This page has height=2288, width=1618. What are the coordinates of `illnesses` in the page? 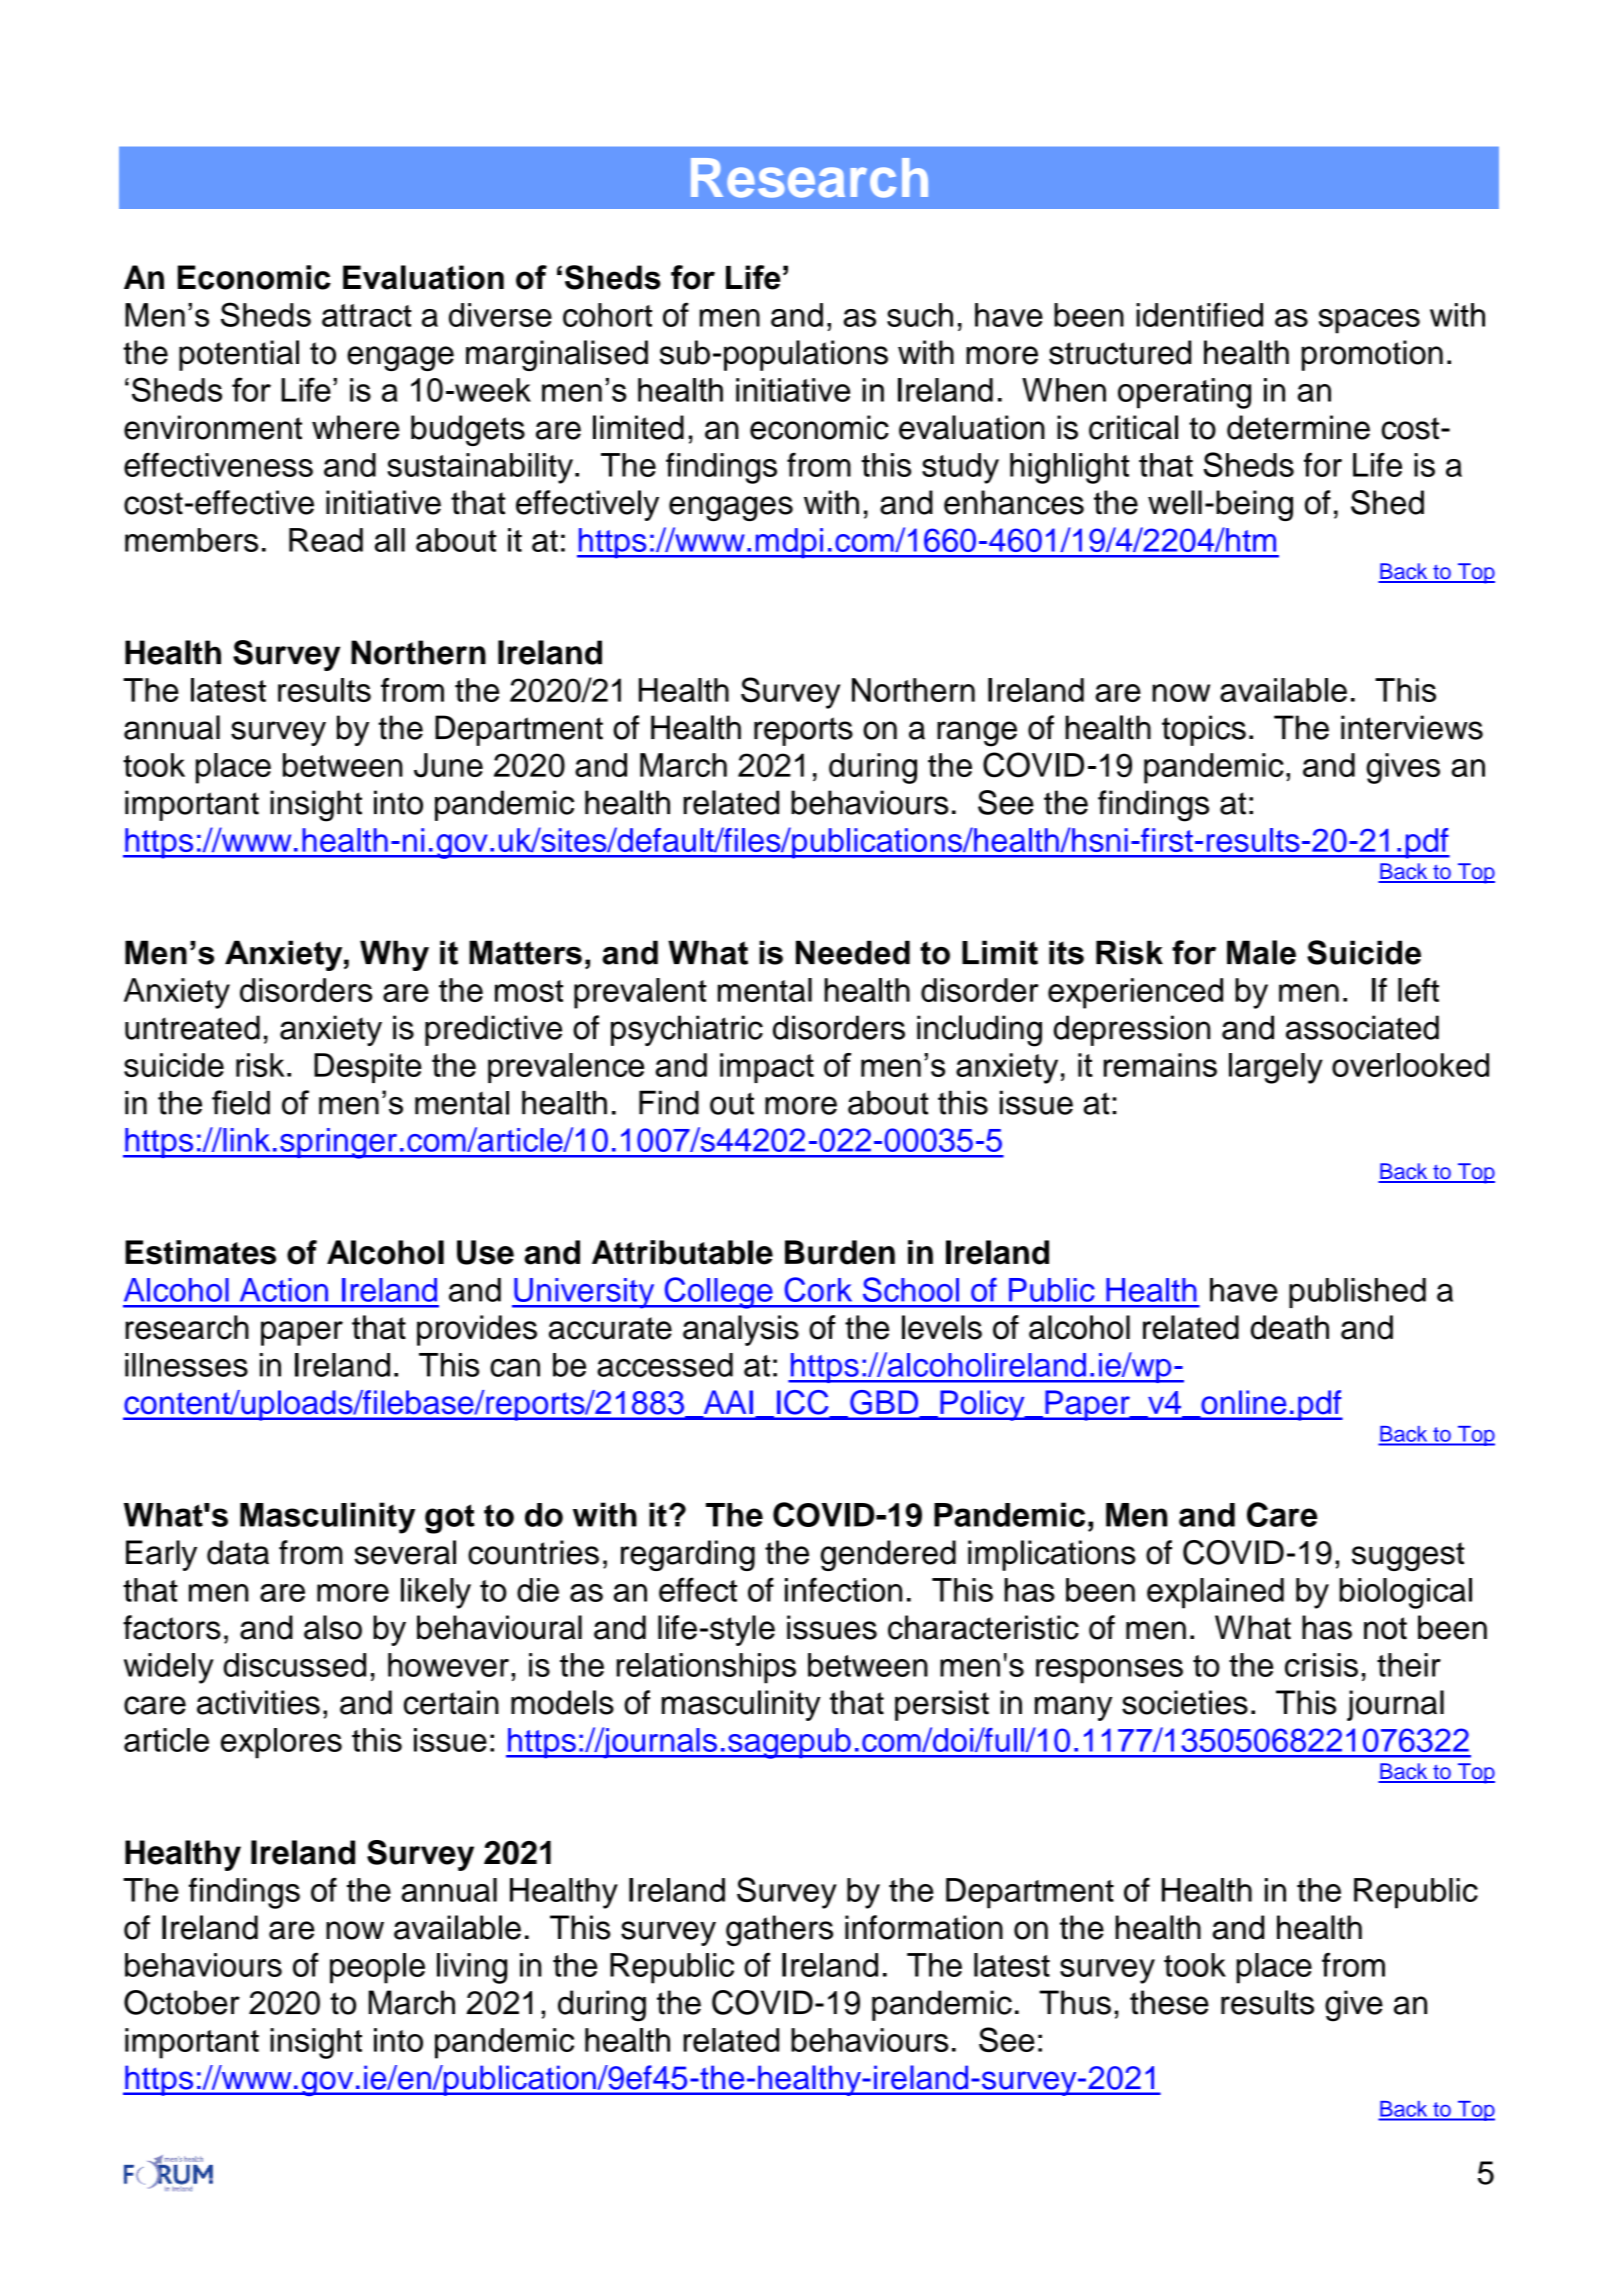 It's located at (186, 1365).
